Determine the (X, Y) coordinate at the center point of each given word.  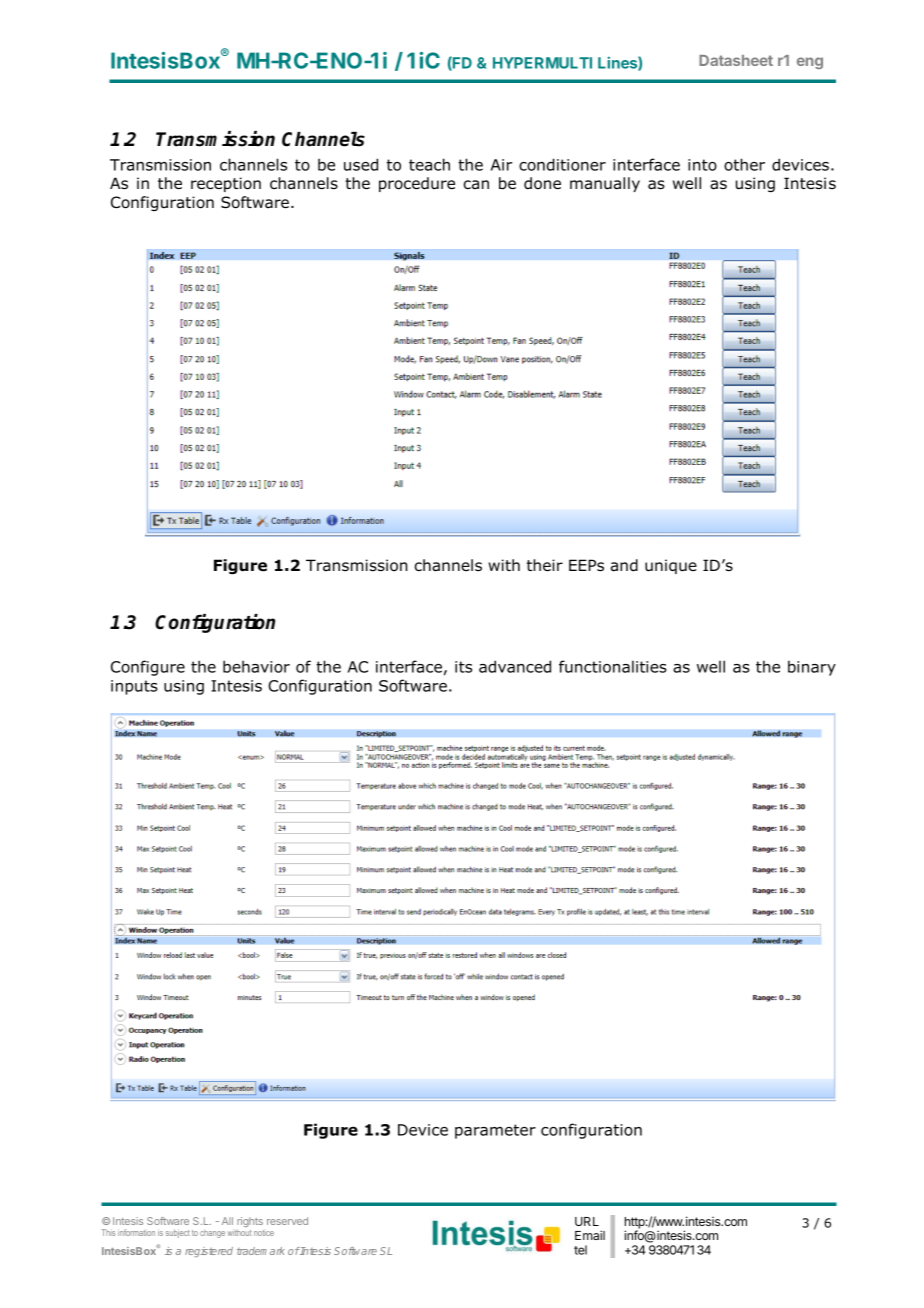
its (463, 667)
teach (429, 164)
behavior (256, 666)
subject (178, 1233)
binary (812, 668)
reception (226, 184)
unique (671, 566)
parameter (495, 1131)
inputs (134, 687)
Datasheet (736, 60)
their (545, 565)
